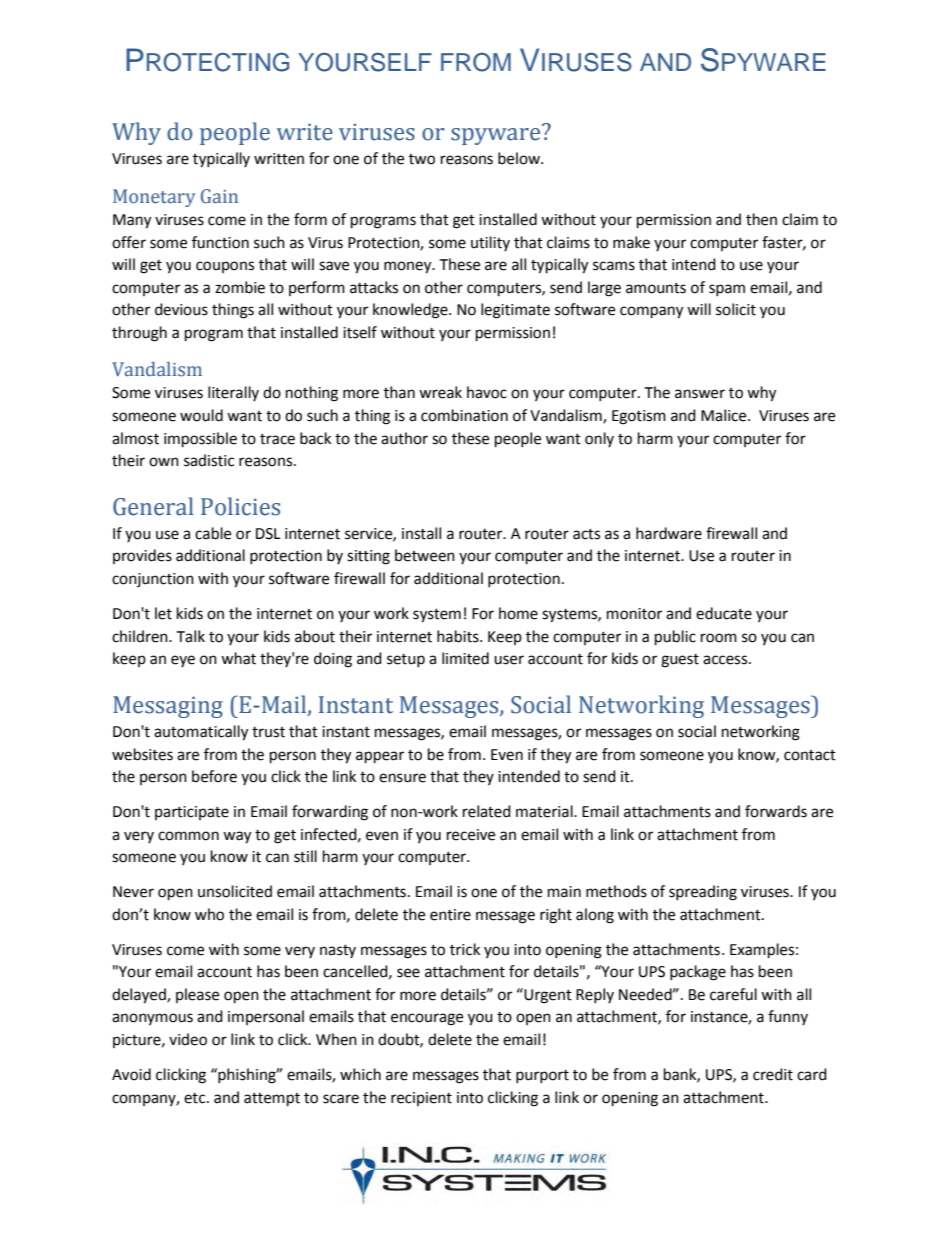  I want to click on then, so click(761, 219).
